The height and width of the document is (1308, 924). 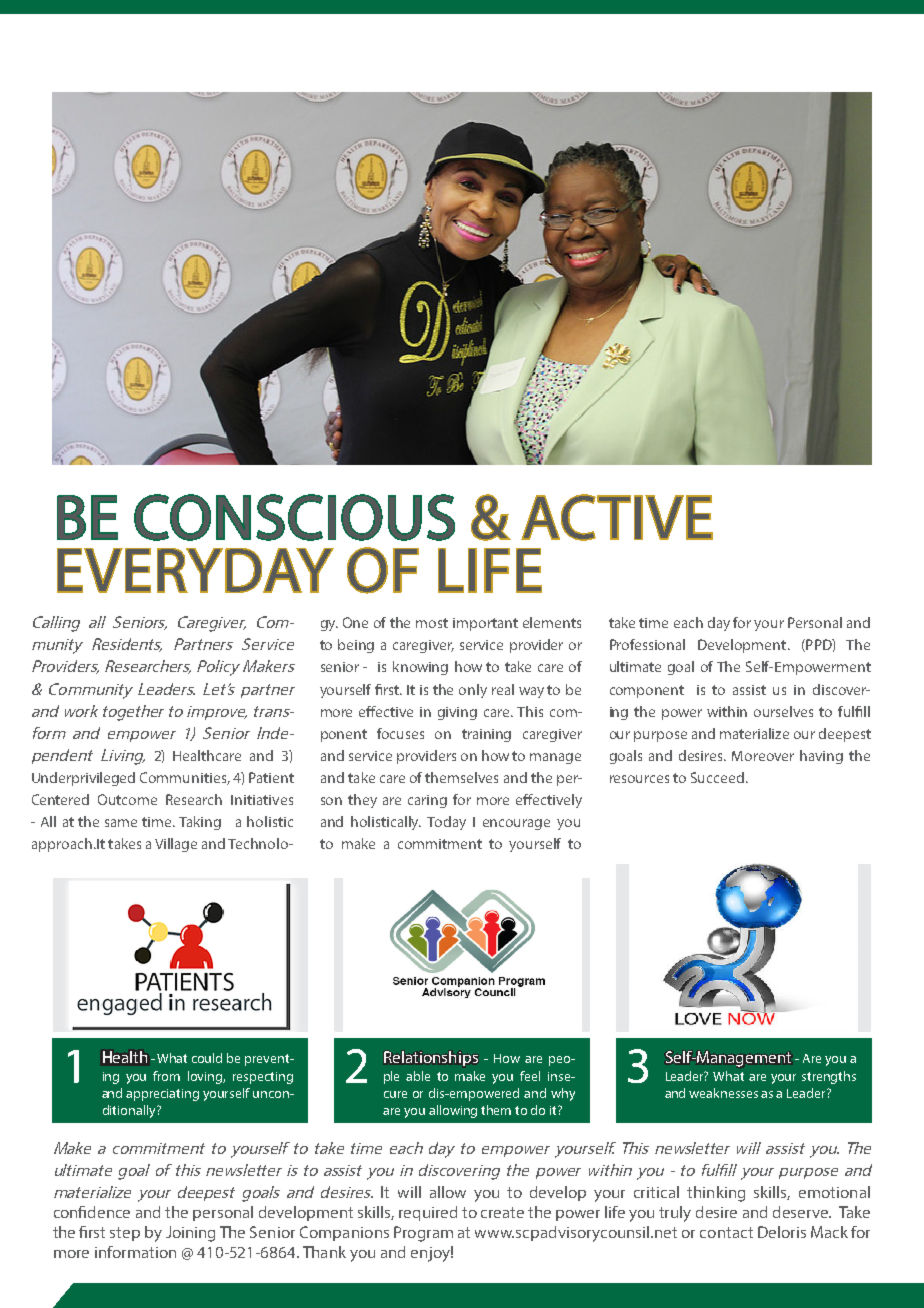 I want to click on from, so click(x=166, y=1076).
